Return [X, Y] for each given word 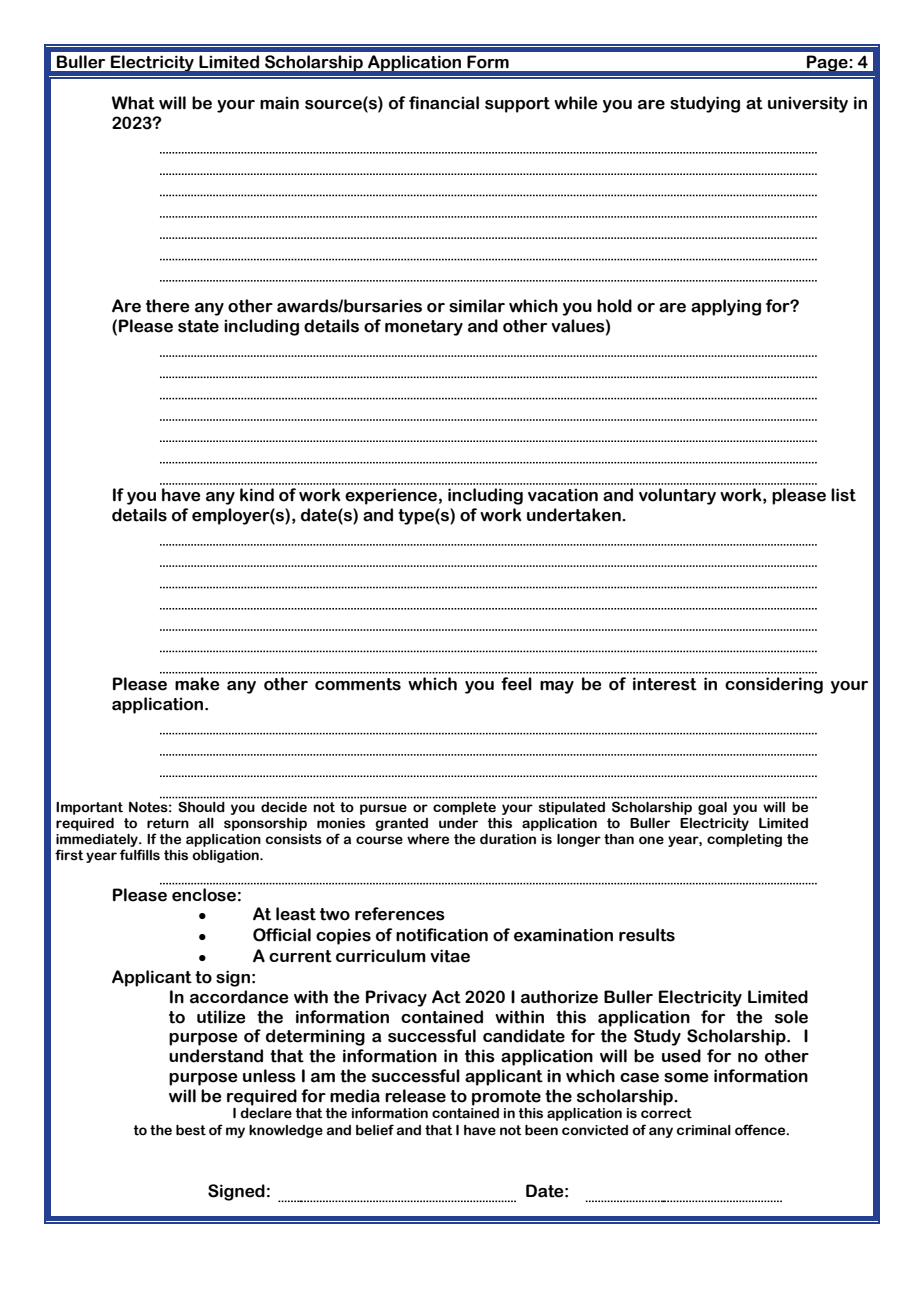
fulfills [140, 855]
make [197, 684]
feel [516, 684]
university [808, 104]
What [133, 103]
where [428, 839]
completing [744, 840]
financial [444, 103]
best [191, 1130]
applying [726, 307]
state [198, 326]
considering [774, 685]
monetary [424, 328]
